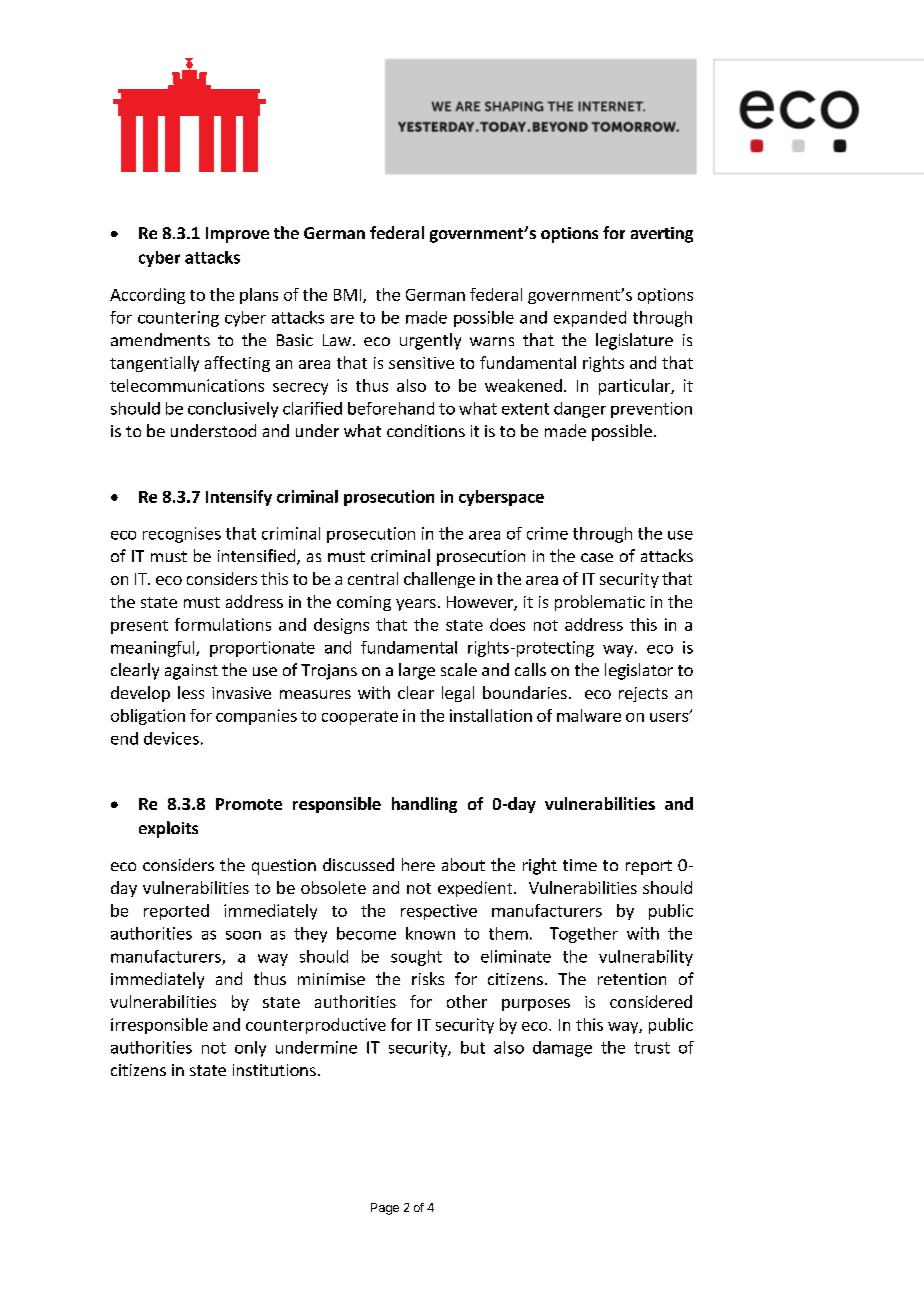  What do you see at coordinates (589, 715) in the image?
I see `malware` at bounding box center [589, 715].
